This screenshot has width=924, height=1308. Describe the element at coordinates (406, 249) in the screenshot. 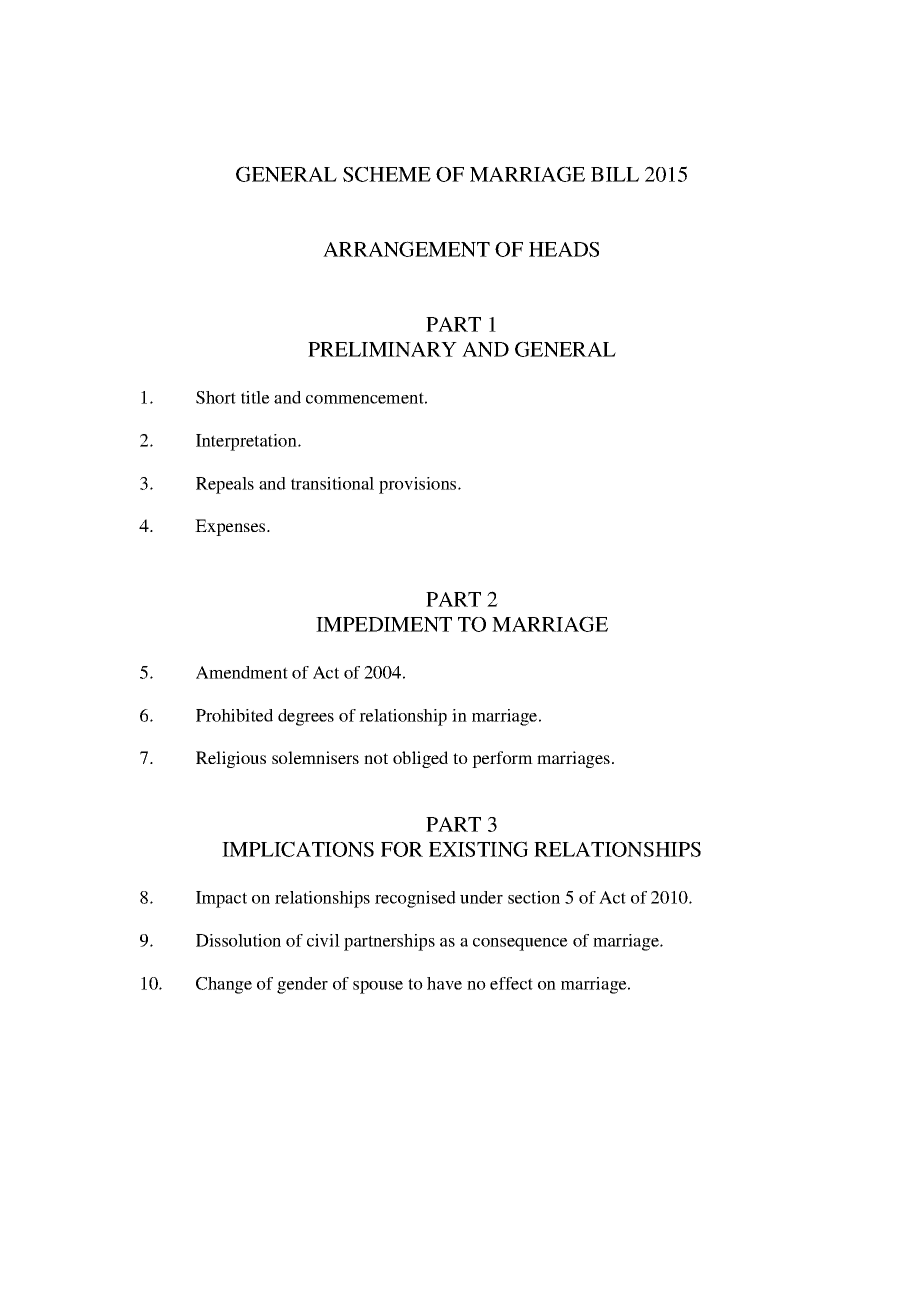

I see `ARRANGEMENT` at that location.
